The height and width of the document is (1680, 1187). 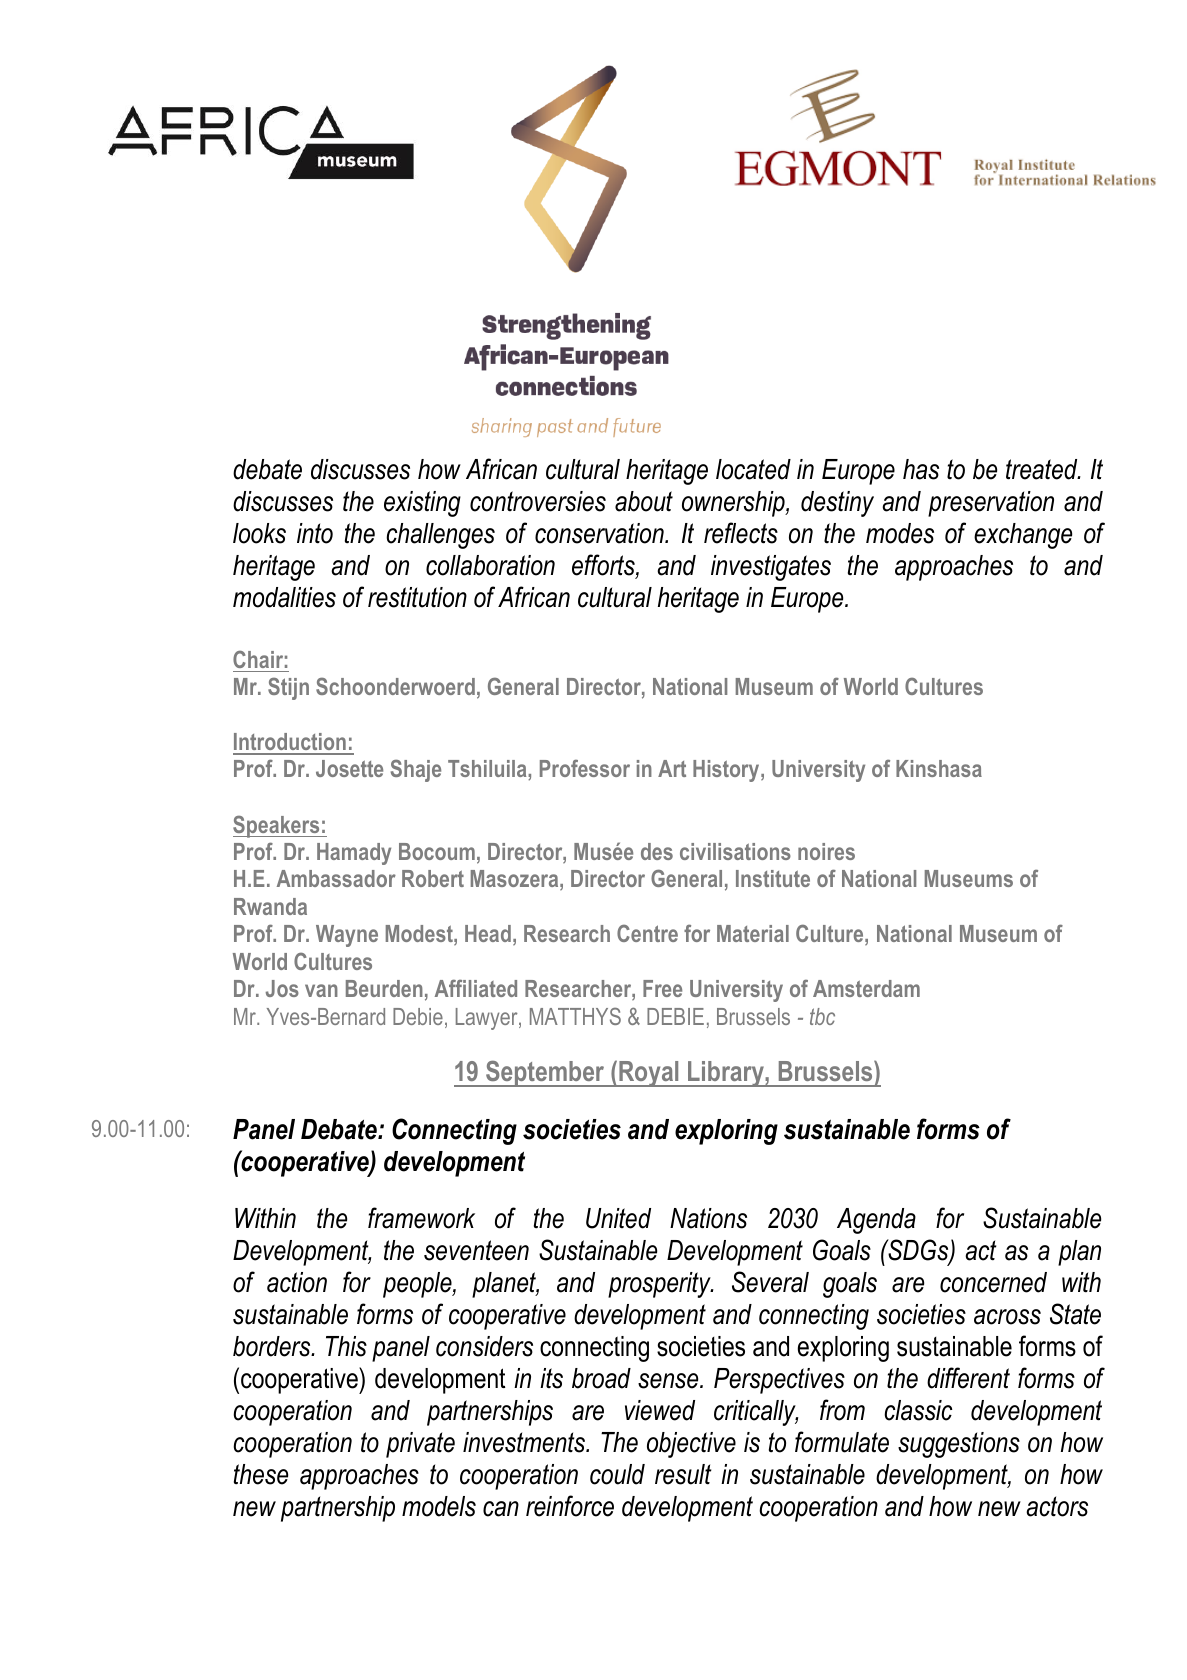 I want to click on Amsterdam, so click(x=866, y=988).
